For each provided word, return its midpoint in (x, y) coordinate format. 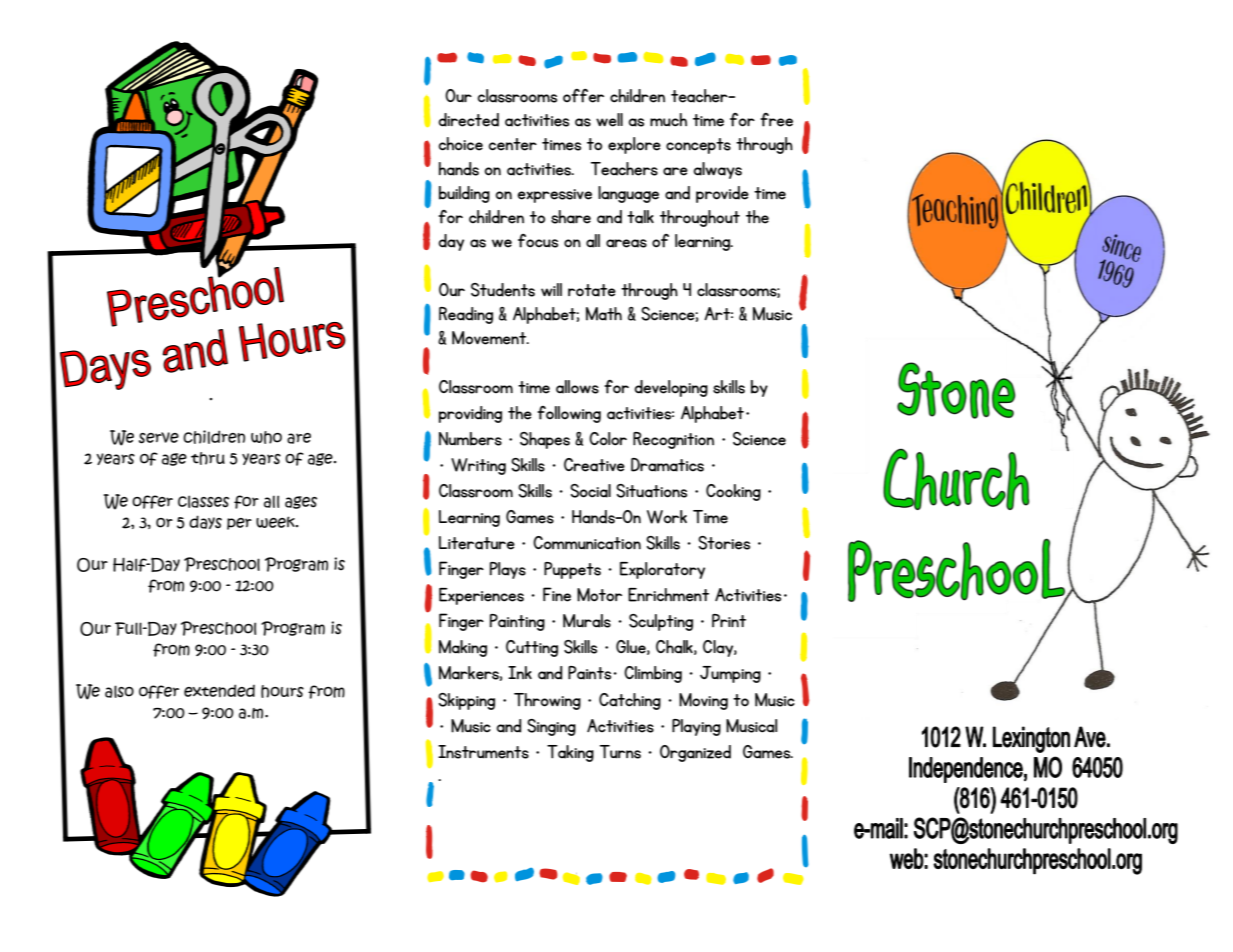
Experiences (481, 596)
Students (503, 290)
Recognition (673, 440)
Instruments (483, 752)
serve (159, 438)
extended (219, 690)
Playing (696, 727)
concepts (698, 146)
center (512, 144)
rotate (592, 290)
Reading (466, 315)
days (205, 522)
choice (460, 144)
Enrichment (668, 595)
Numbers (470, 439)
